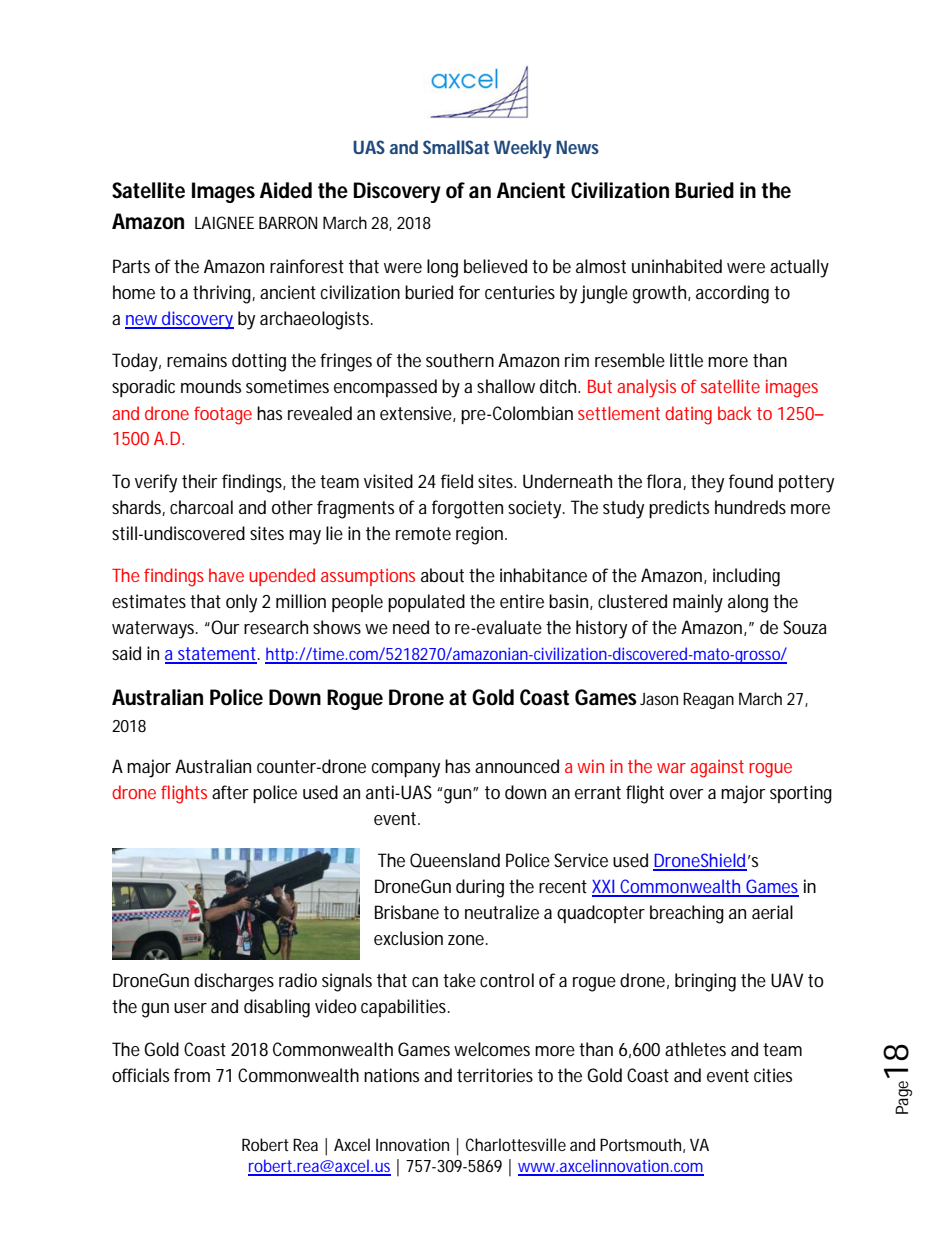 This page has width=952, height=1233. I want to click on after, so click(230, 792).
